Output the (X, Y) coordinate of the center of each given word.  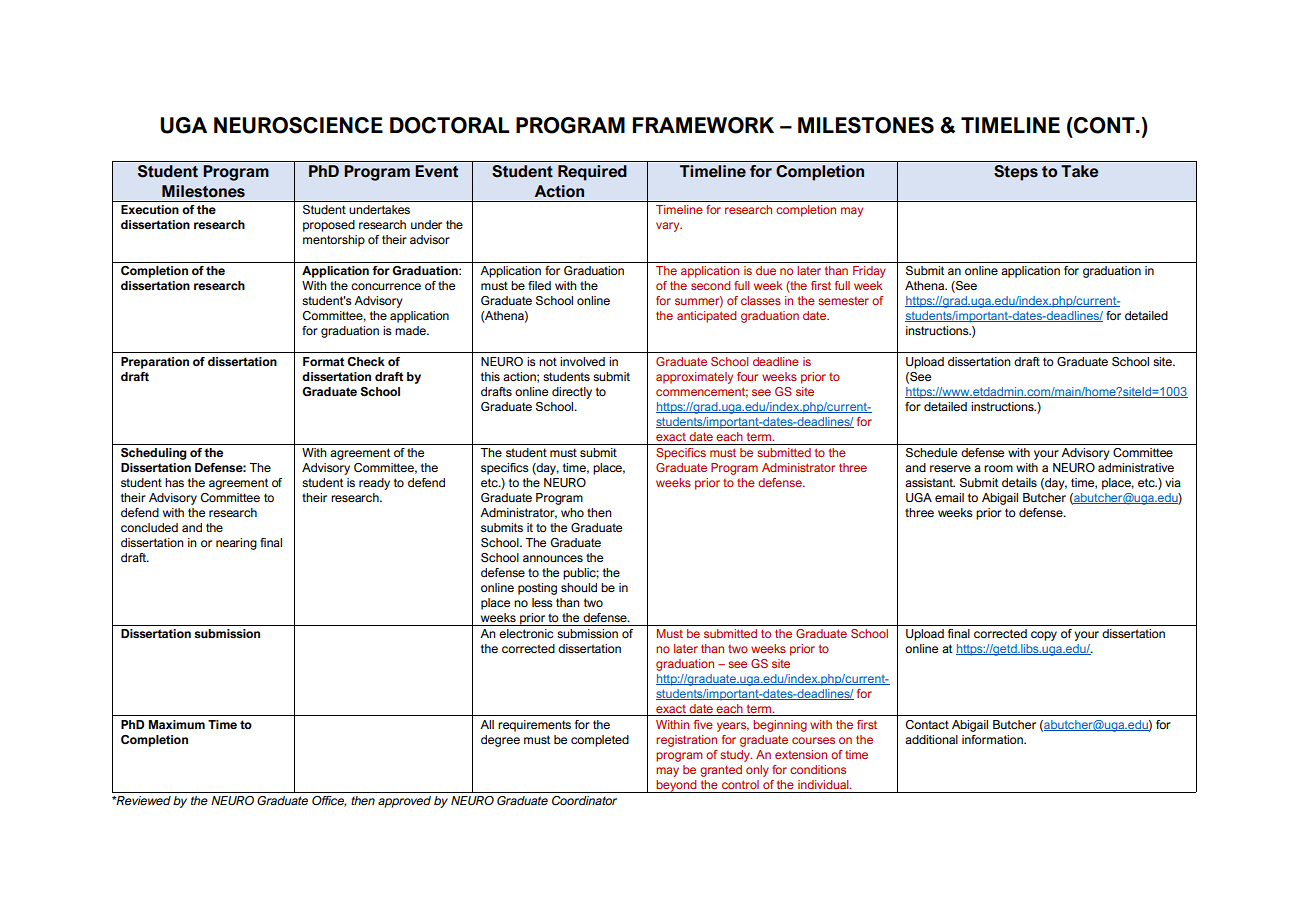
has (174, 482)
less (542, 602)
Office (329, 801)
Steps (1016, 173)
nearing (236, 544)
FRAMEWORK (703, 125)
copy (1044, 636)
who (572, 512)
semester (843, 301)
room (998, 468)
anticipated (706, 317)
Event (436, 171)
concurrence (386, 286)
